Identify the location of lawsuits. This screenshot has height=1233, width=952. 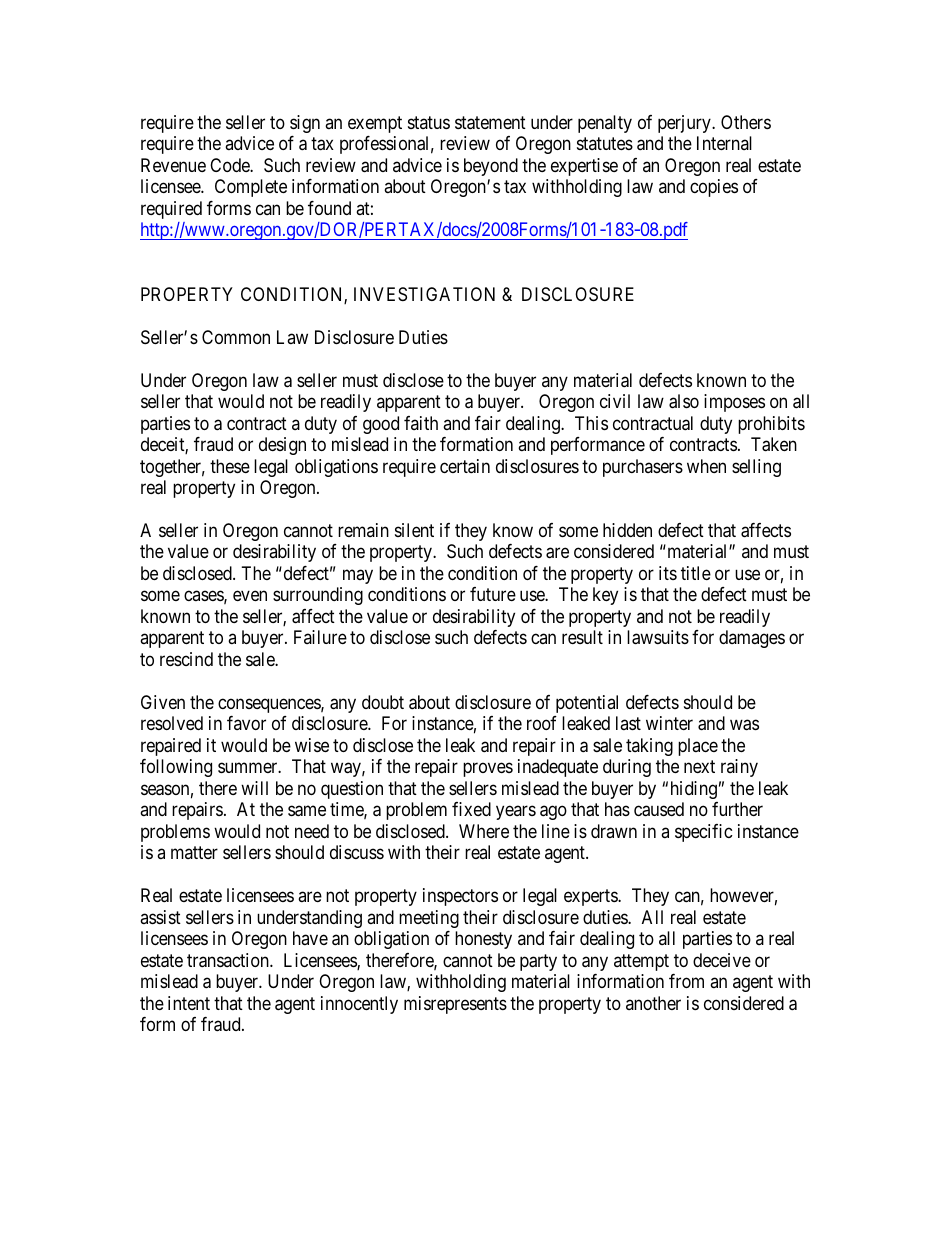
(658, 637).
